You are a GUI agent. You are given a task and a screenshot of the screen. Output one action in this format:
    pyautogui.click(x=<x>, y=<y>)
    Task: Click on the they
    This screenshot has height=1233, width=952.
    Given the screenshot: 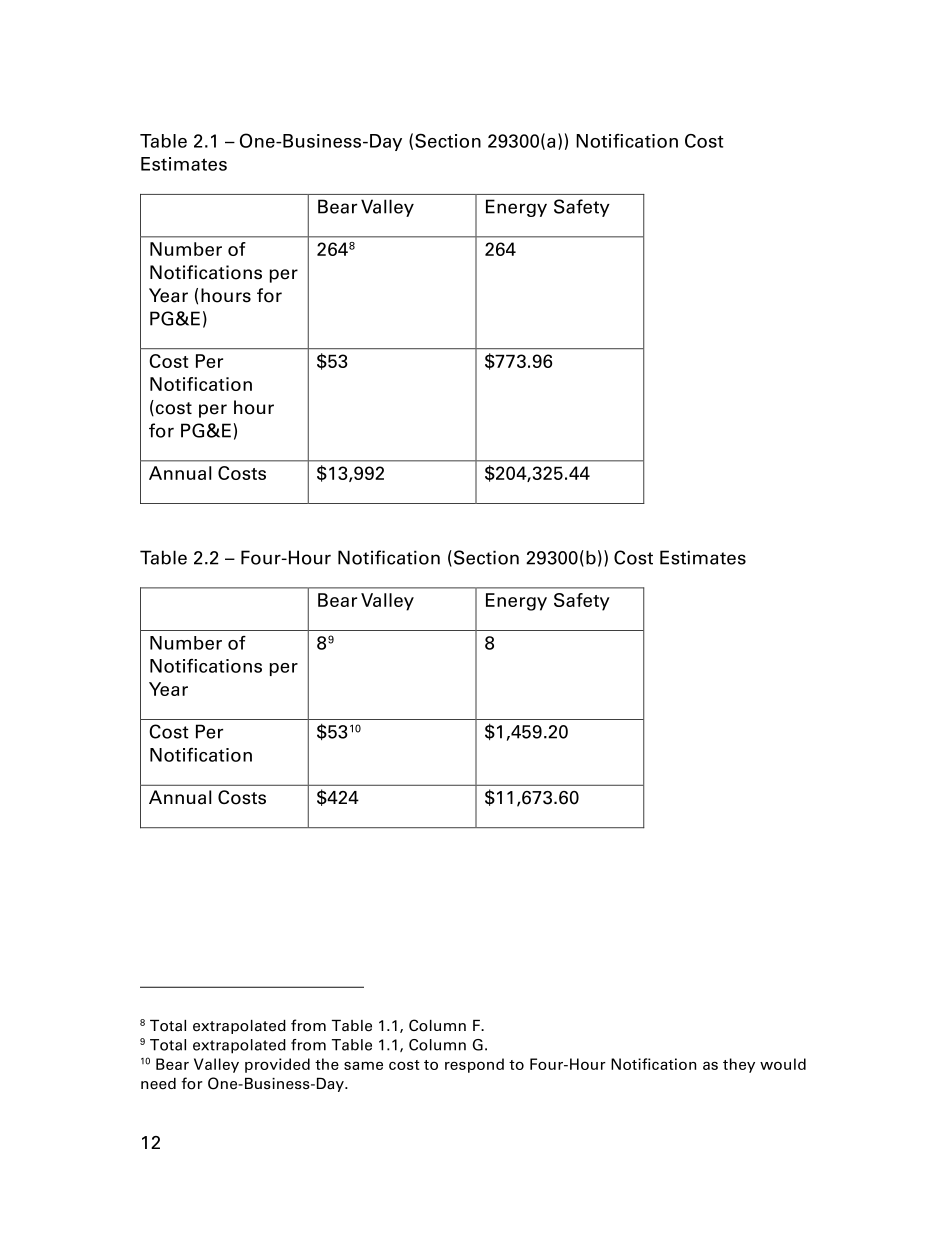 What is the action you would take?
    pyautogui.click(x=739, y=1065)
